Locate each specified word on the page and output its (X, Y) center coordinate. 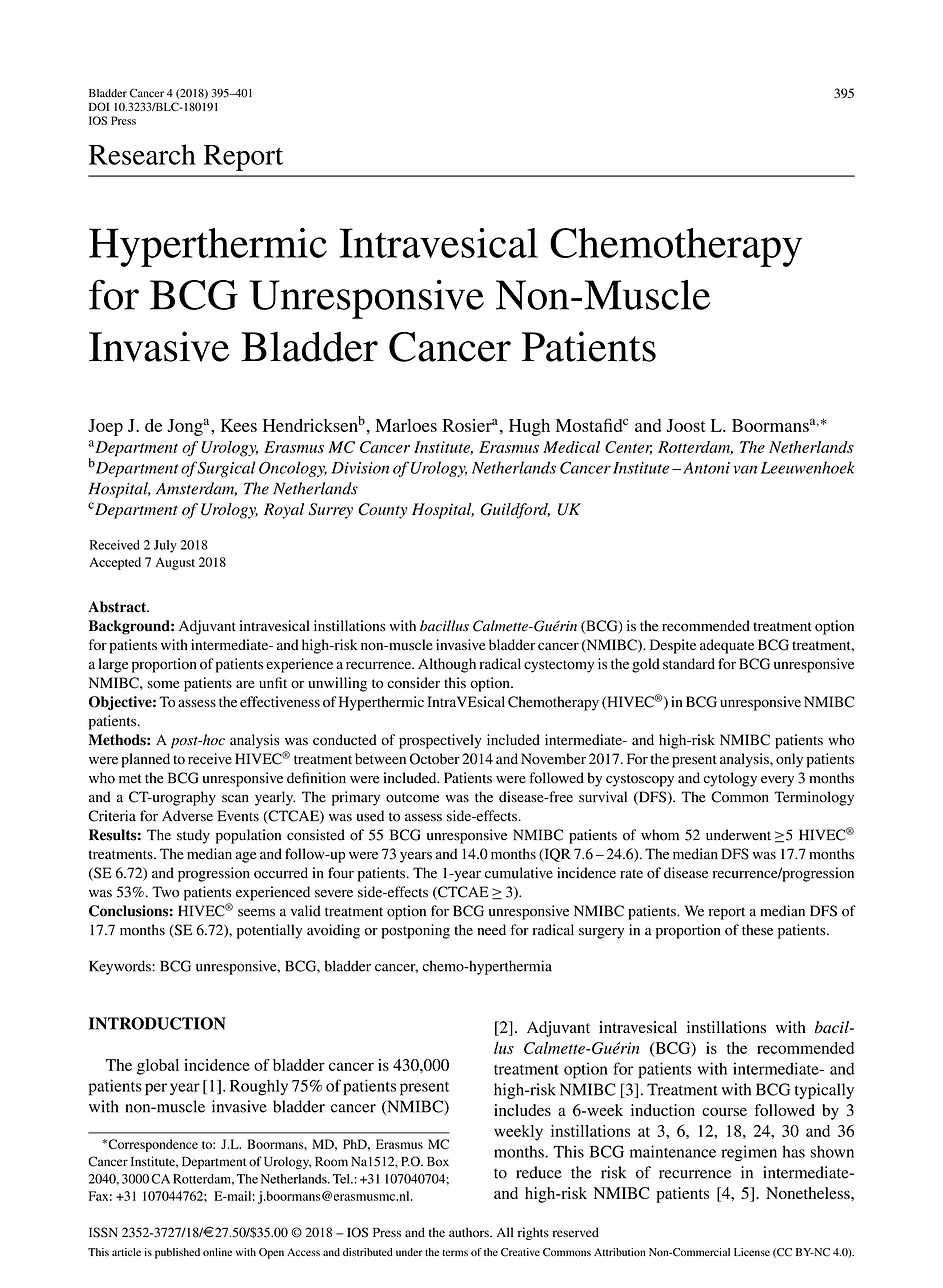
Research (142, 154)
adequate (727, 646)
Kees (239, 425)
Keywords (121, 967)
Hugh (529, 427)
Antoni (706, 468)
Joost (686, 425)
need (491, 930)
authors (470, 1232)
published (177, 1253)
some (163, 684)
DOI (99, 106)
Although (447, 665)
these (757, 930)
